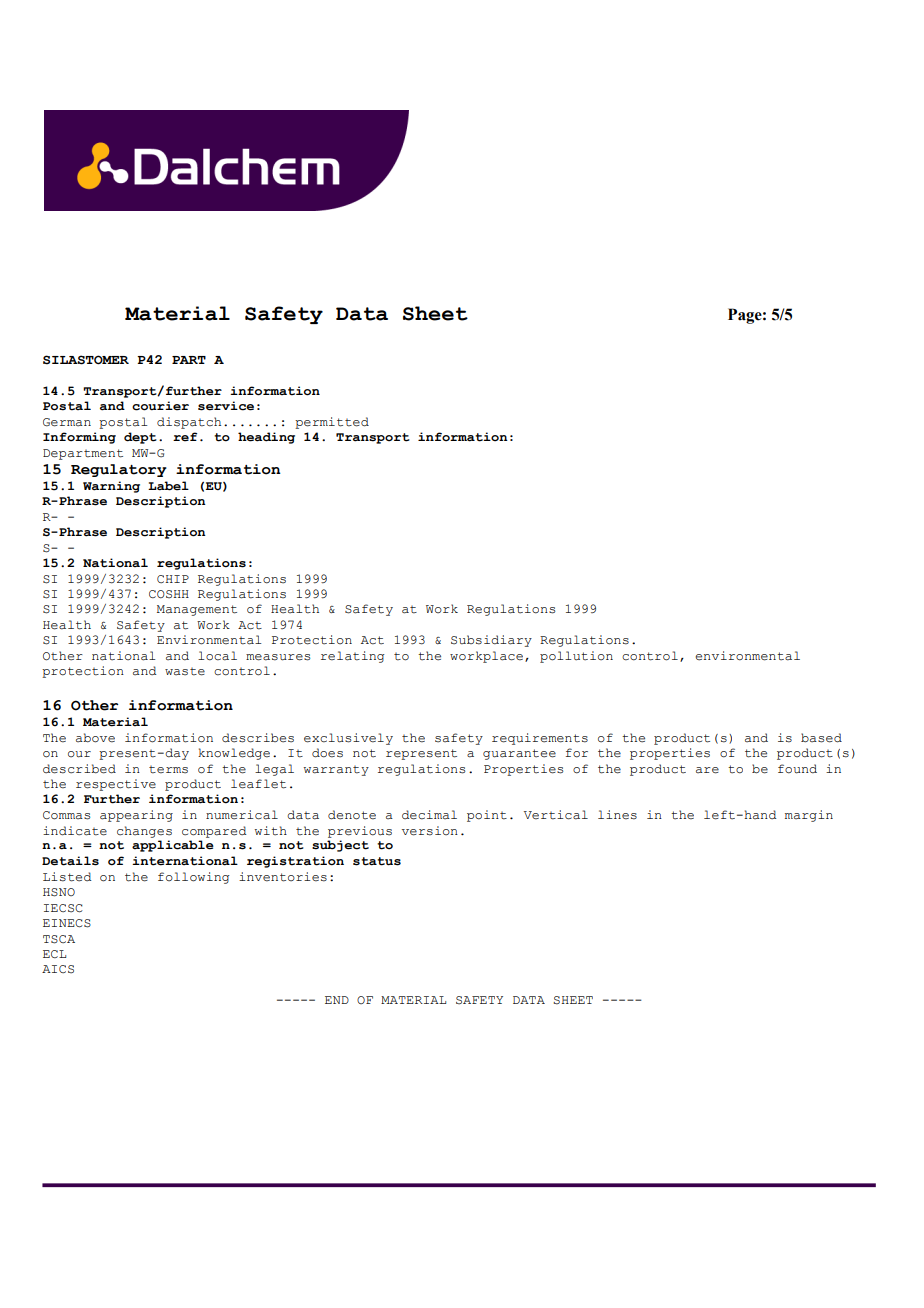 Image resolution: width=924 pixels, height=1308 pixels. Describe the element at coordinates (617, 815) in the screenshot. I see `lines` at that location.
